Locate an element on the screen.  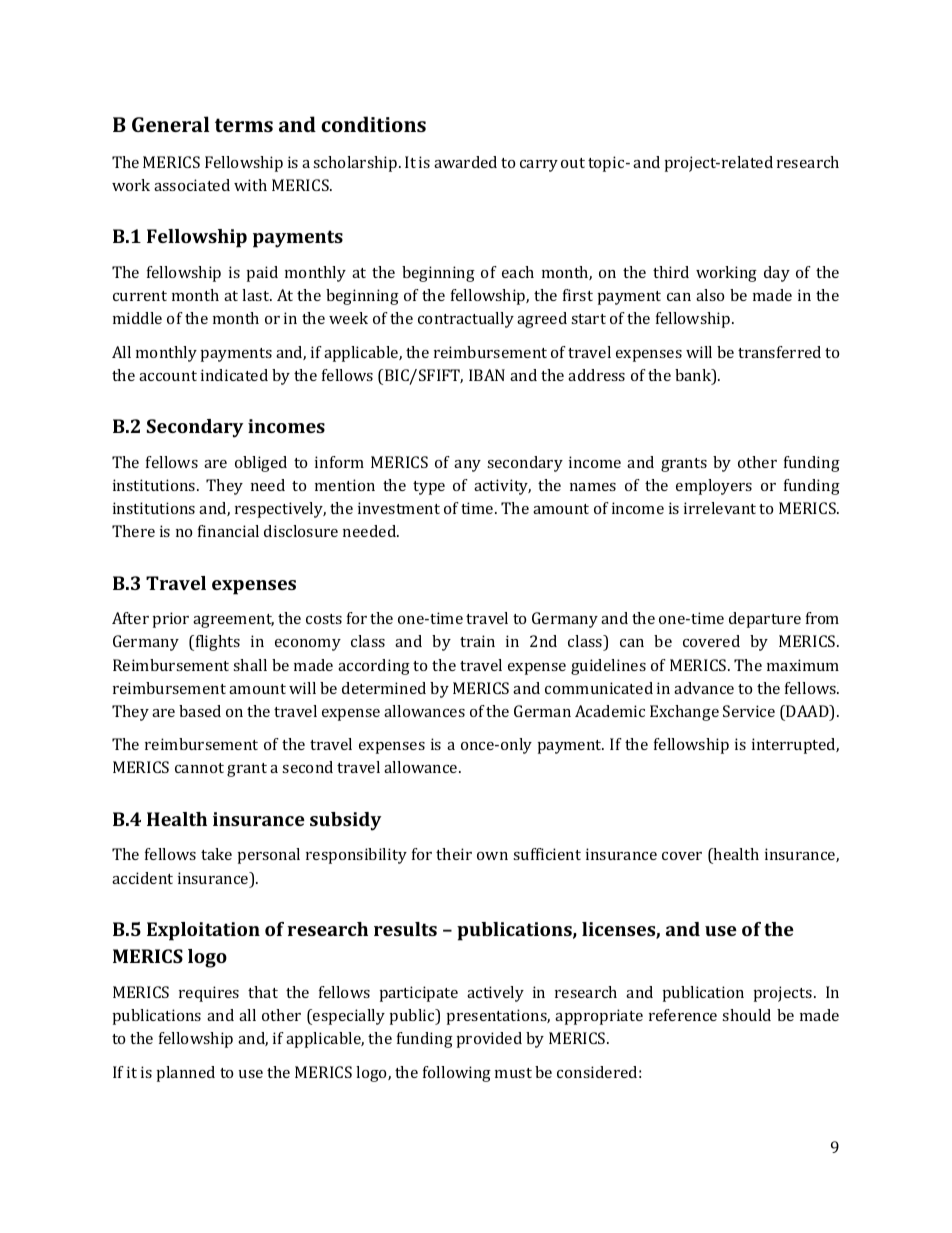
obliged is located at coordinates (261, 464).
